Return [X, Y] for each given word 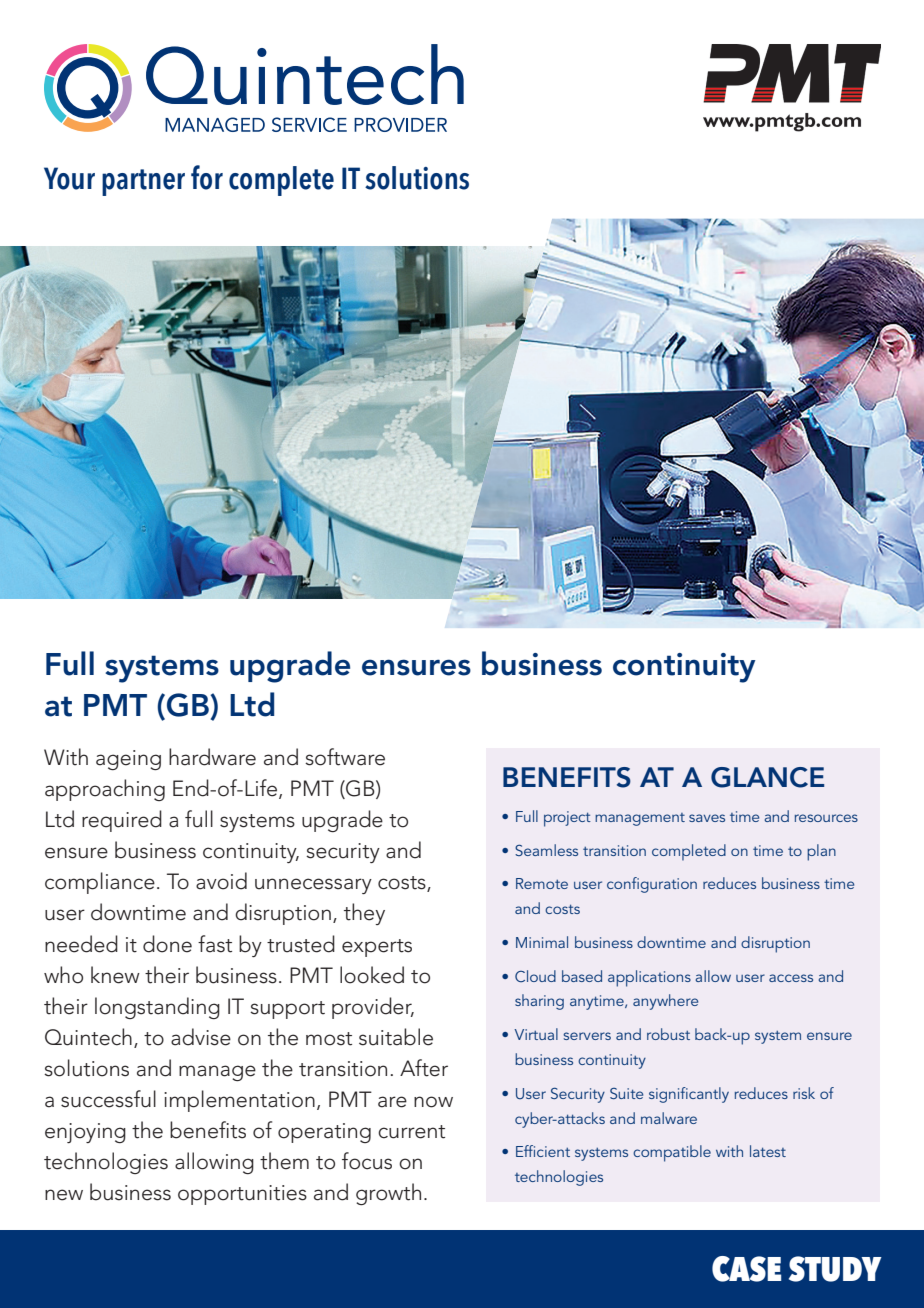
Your [69, 178]
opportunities [242, 1195]
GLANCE [767, 777]
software [345, 757]
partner [143, 182]
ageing [128, 760]
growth [388, 1194]
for [207, 177]
